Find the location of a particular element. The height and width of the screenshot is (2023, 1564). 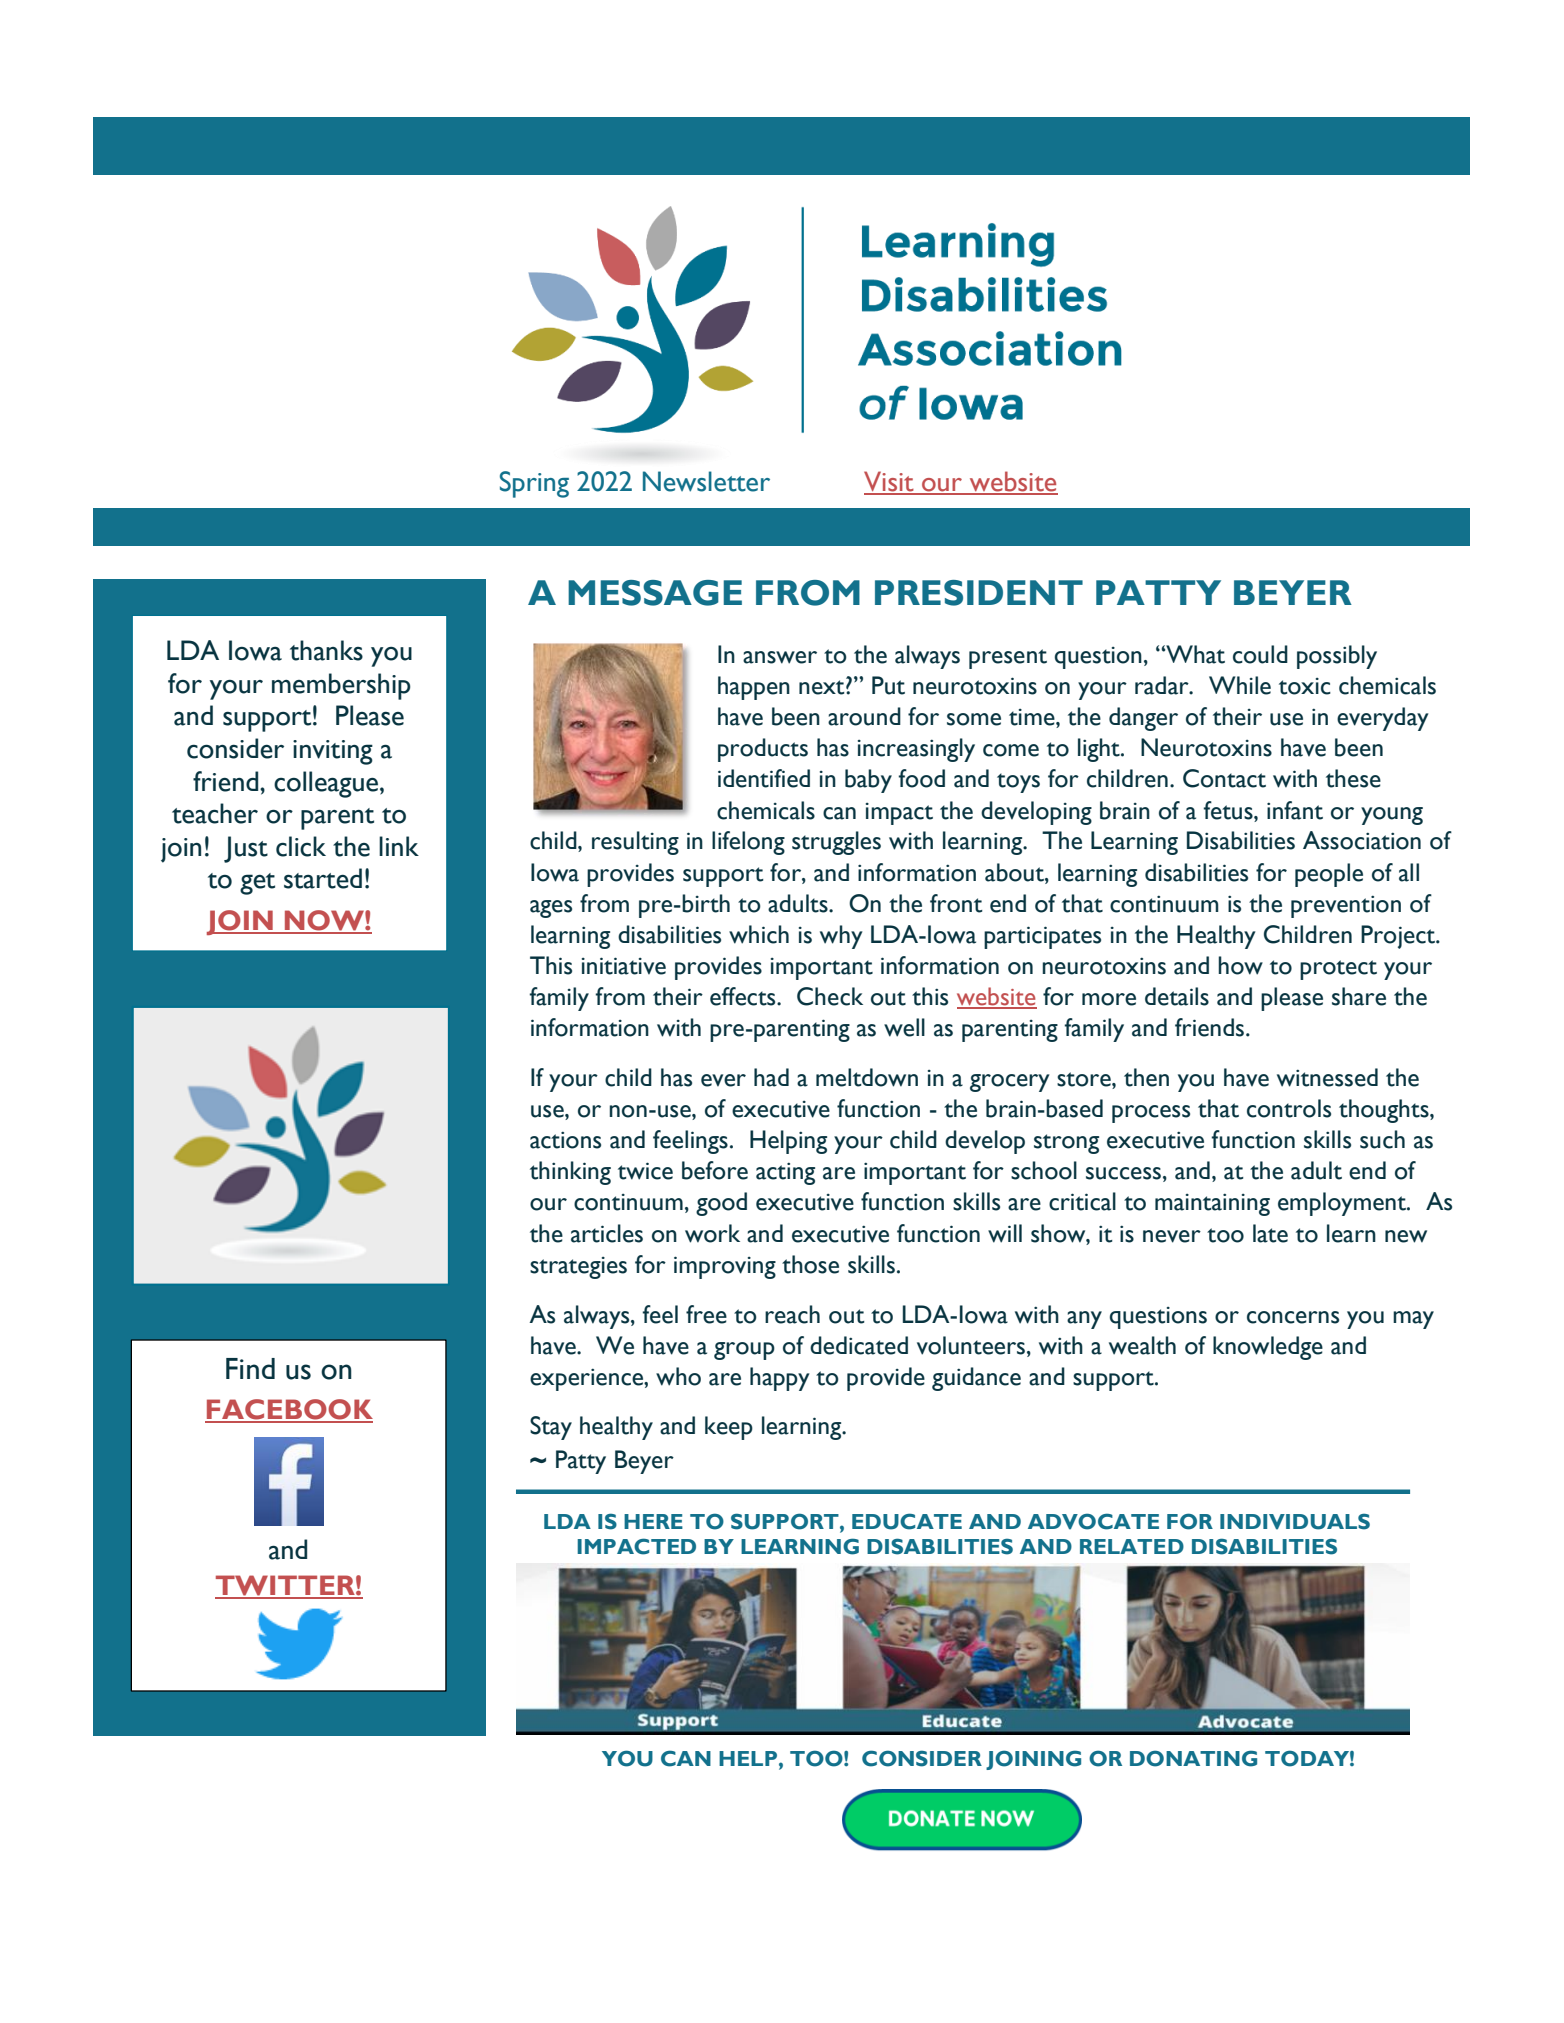

FACEBOOK is located at coordinates (289, 1410).
